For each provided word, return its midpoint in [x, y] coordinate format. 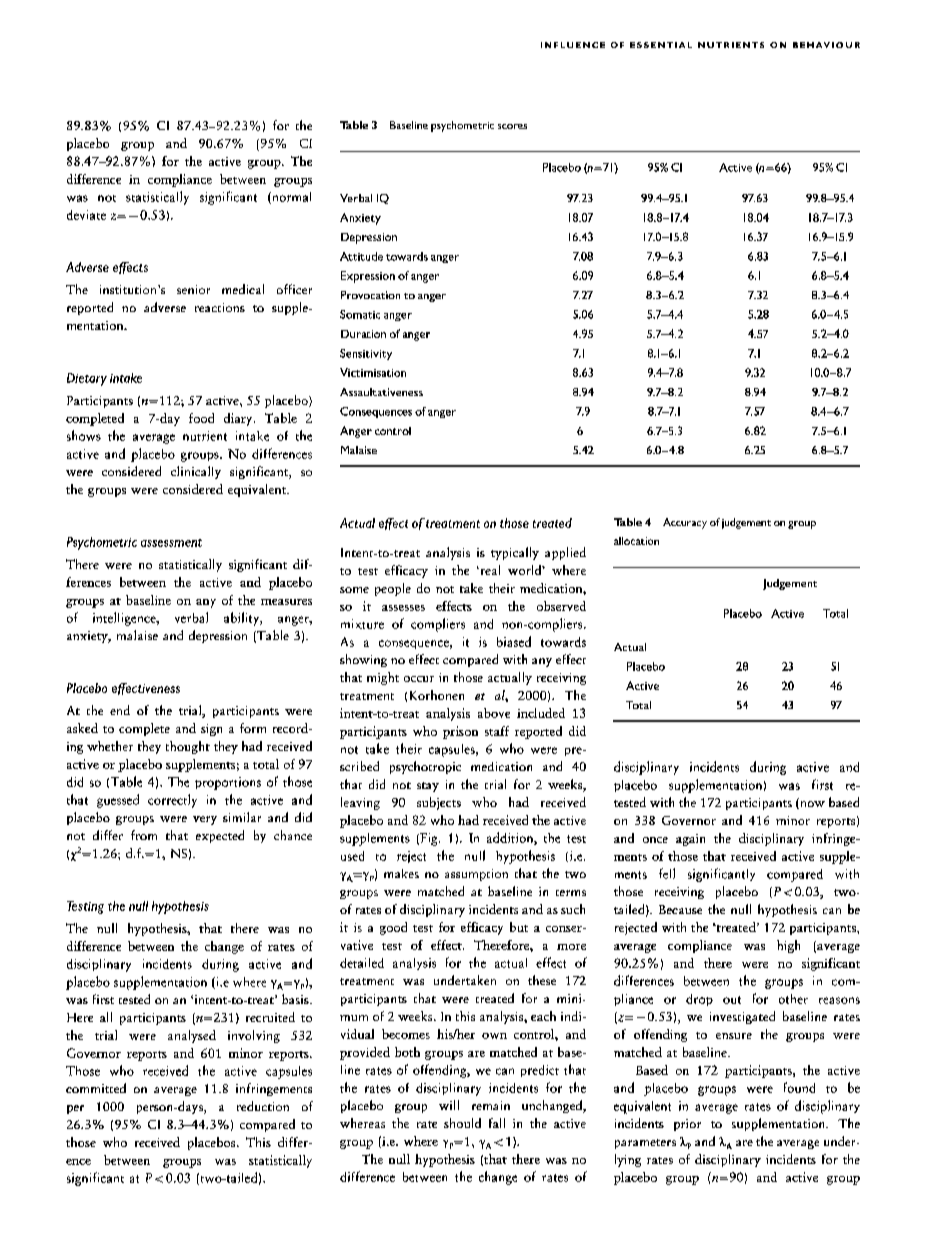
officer [294, 289]
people [393, 589]
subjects [439, 803]
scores [512, 126]
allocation [636, 541]
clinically [196, 472]
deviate [86, 215]
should [462, 1123]
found [799, 1087]
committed [96, 1088]
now [811, 805]
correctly [172, 801]
